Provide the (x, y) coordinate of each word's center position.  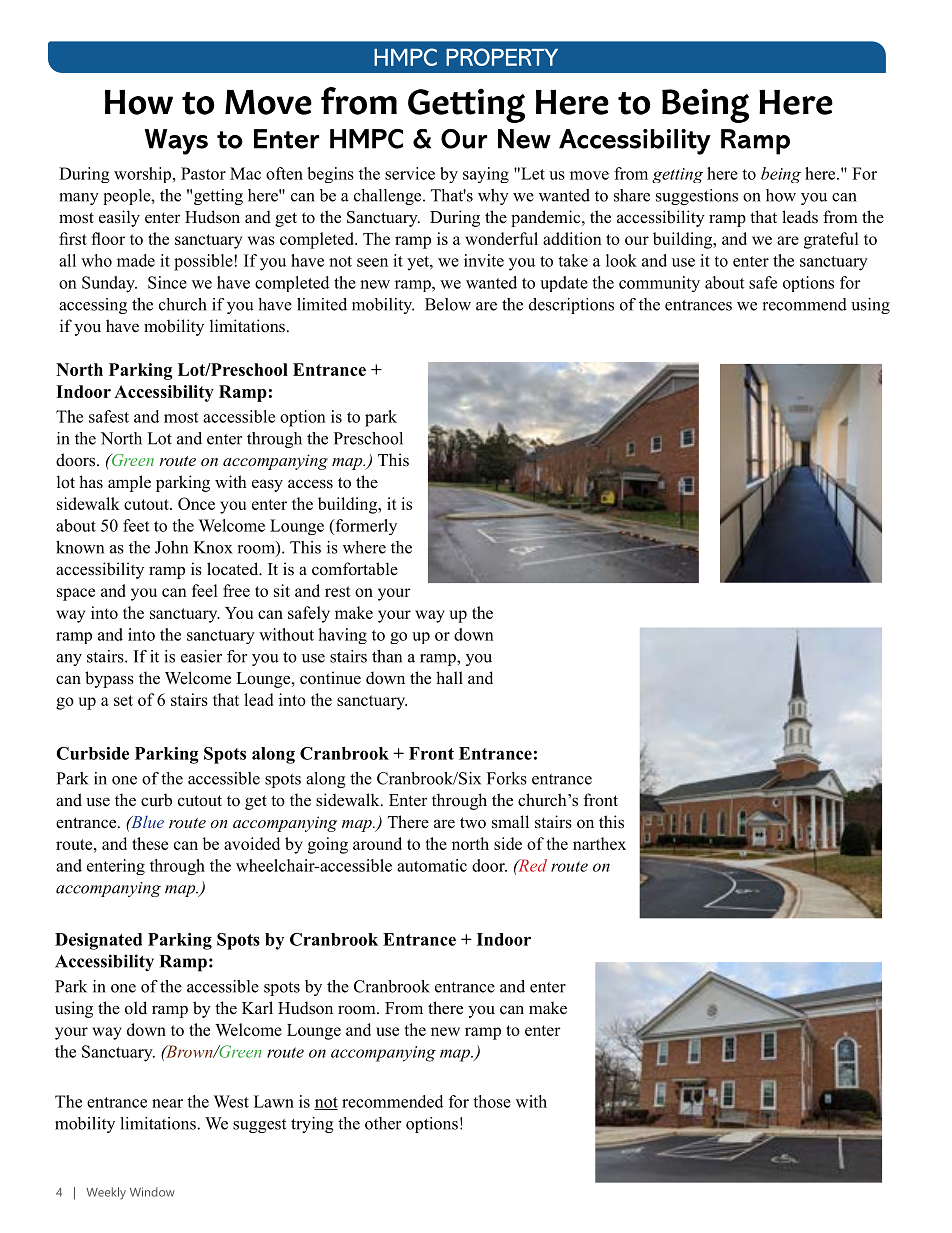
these (150, 843)
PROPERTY (502, 57)
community (659, 284)
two (473, 823)
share (632, 195)
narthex (599, 843)
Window (152, 1192)
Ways (176, 142)
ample (129, 483)
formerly (365, 527)
